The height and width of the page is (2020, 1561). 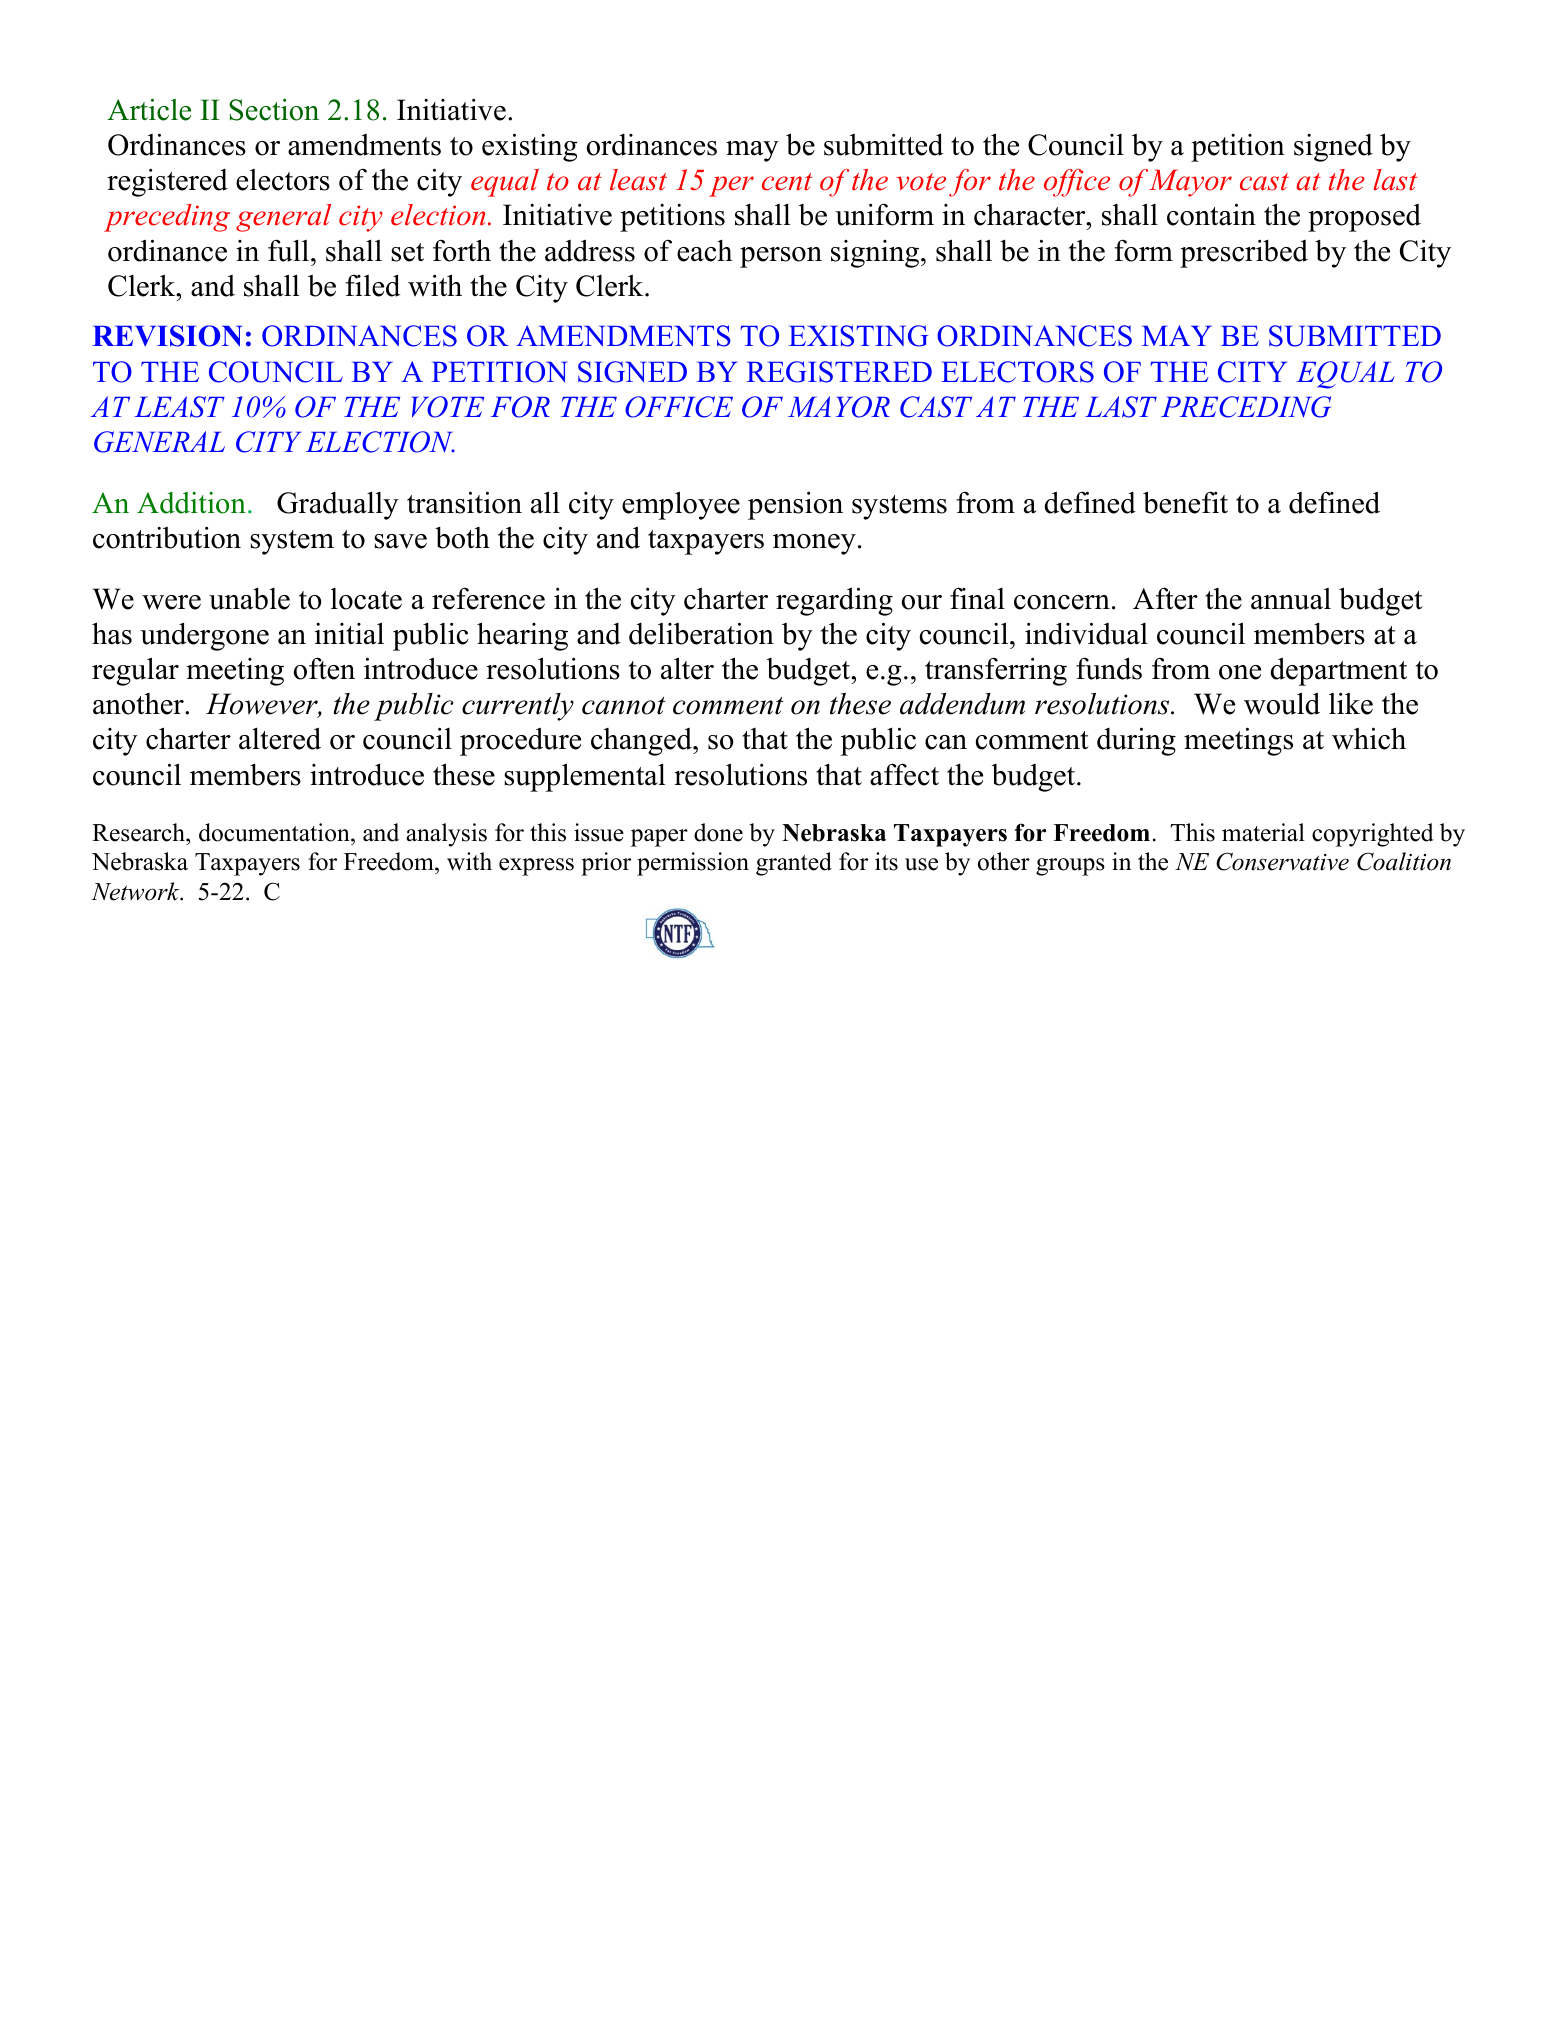 What do you see at coordinates (787, 182) in the page?
I see `cent` at bounding box center [787, 182].
